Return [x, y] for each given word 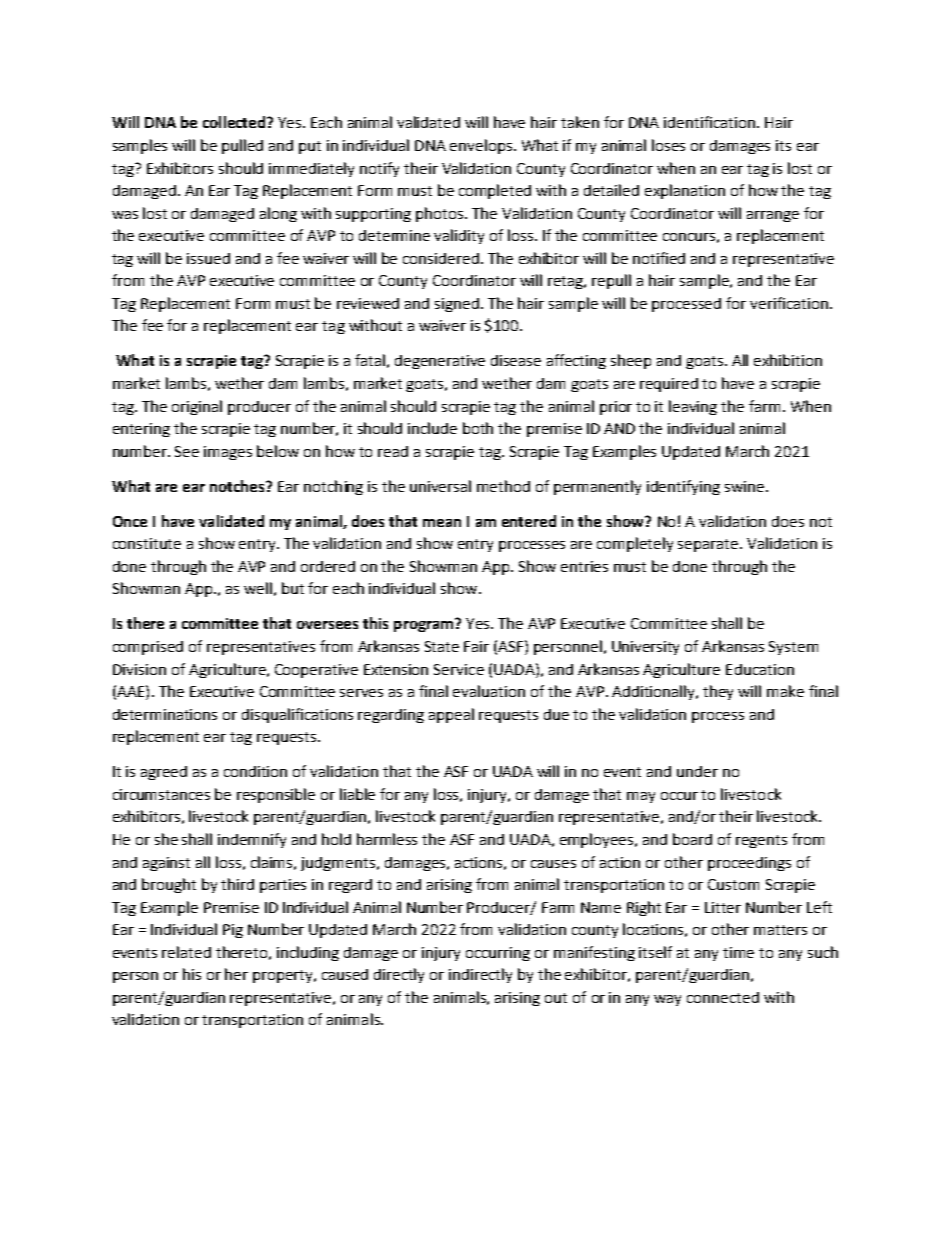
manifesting [594, 953]
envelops [482, 146]
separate [709, 545]
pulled [242, 146]
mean [442, 523]
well [258, 588]
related [186, 952]
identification [711, 122]
